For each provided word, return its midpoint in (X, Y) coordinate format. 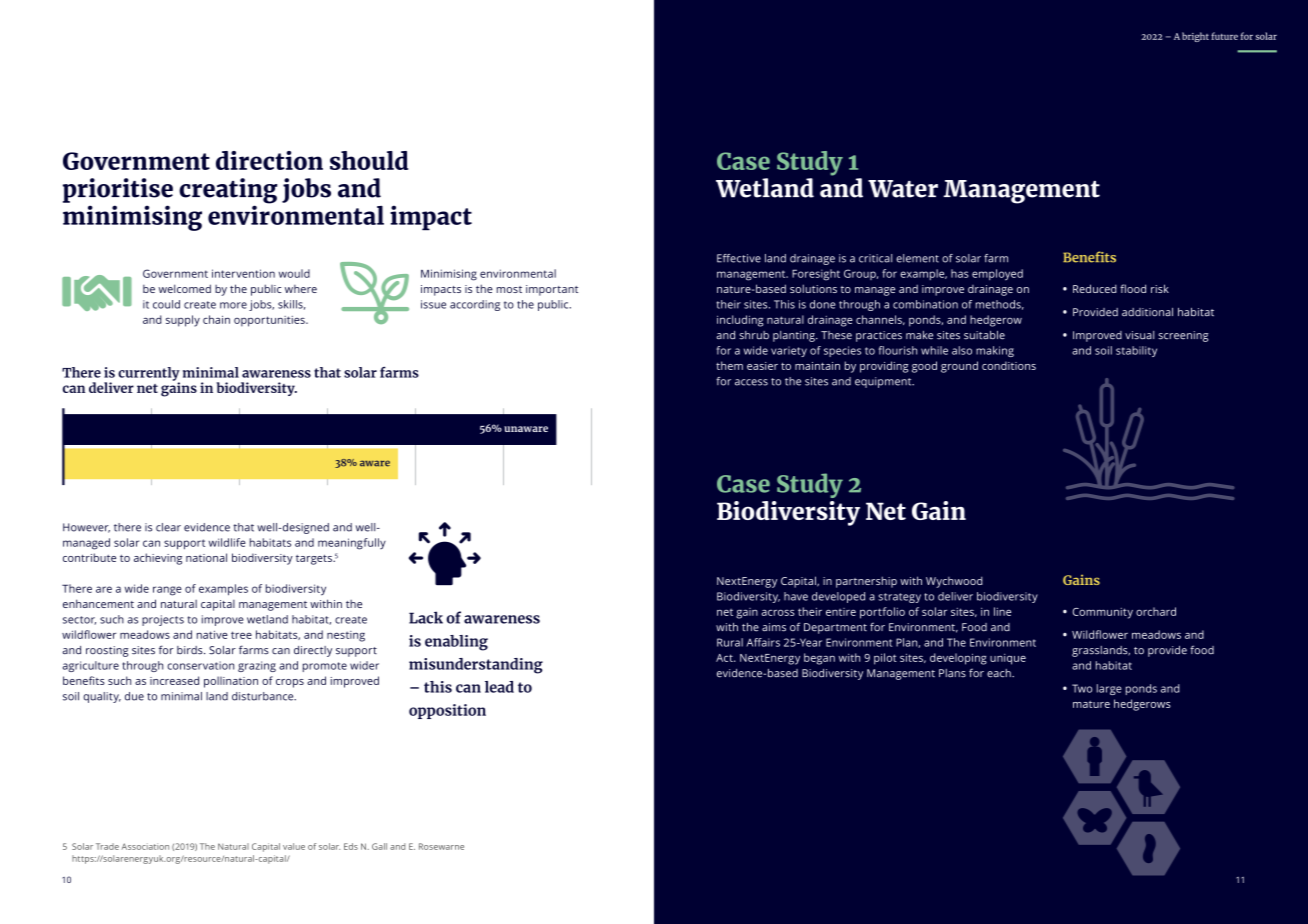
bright (1195, 37)
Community (1103, 613)
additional (1147, 312)
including (740, 321)
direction (269, 160)
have (796, 596)
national (206, 557)
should (369, 160)
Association (145, 846)
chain (216, 319)
